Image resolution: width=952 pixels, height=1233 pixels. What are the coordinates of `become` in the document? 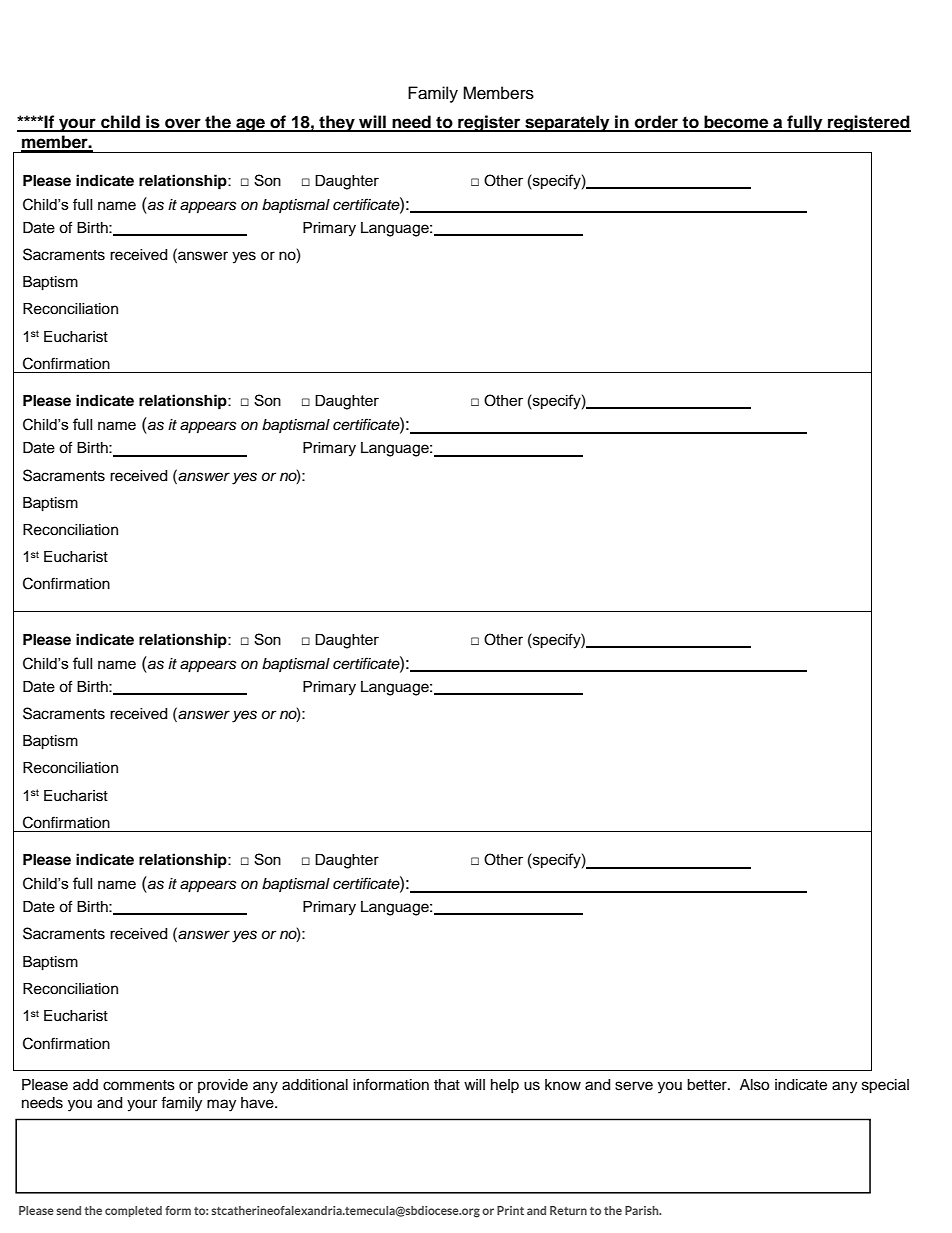 It's located at (736, 123).
